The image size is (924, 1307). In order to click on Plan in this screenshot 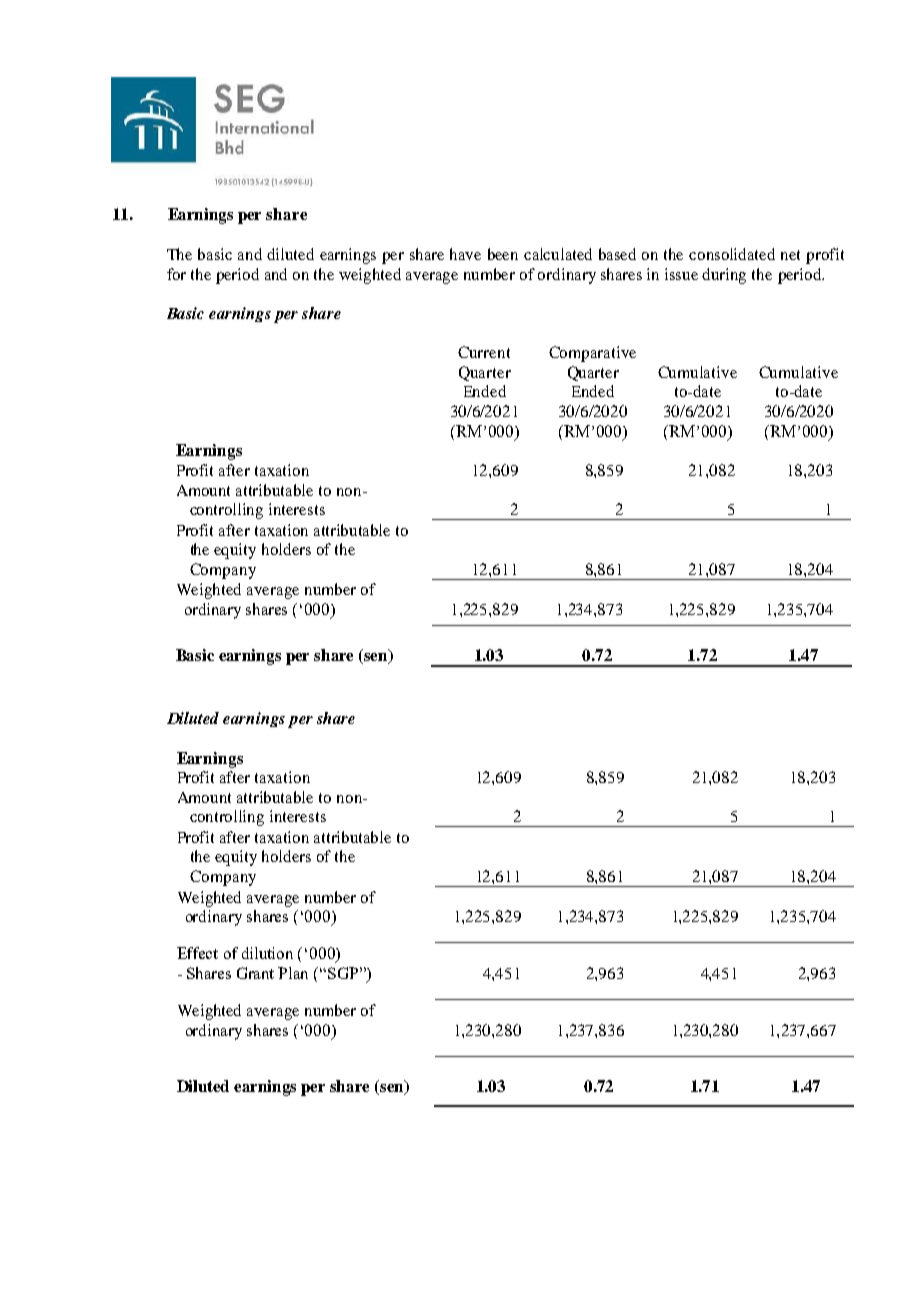, I will do `click(293, 973)`.
